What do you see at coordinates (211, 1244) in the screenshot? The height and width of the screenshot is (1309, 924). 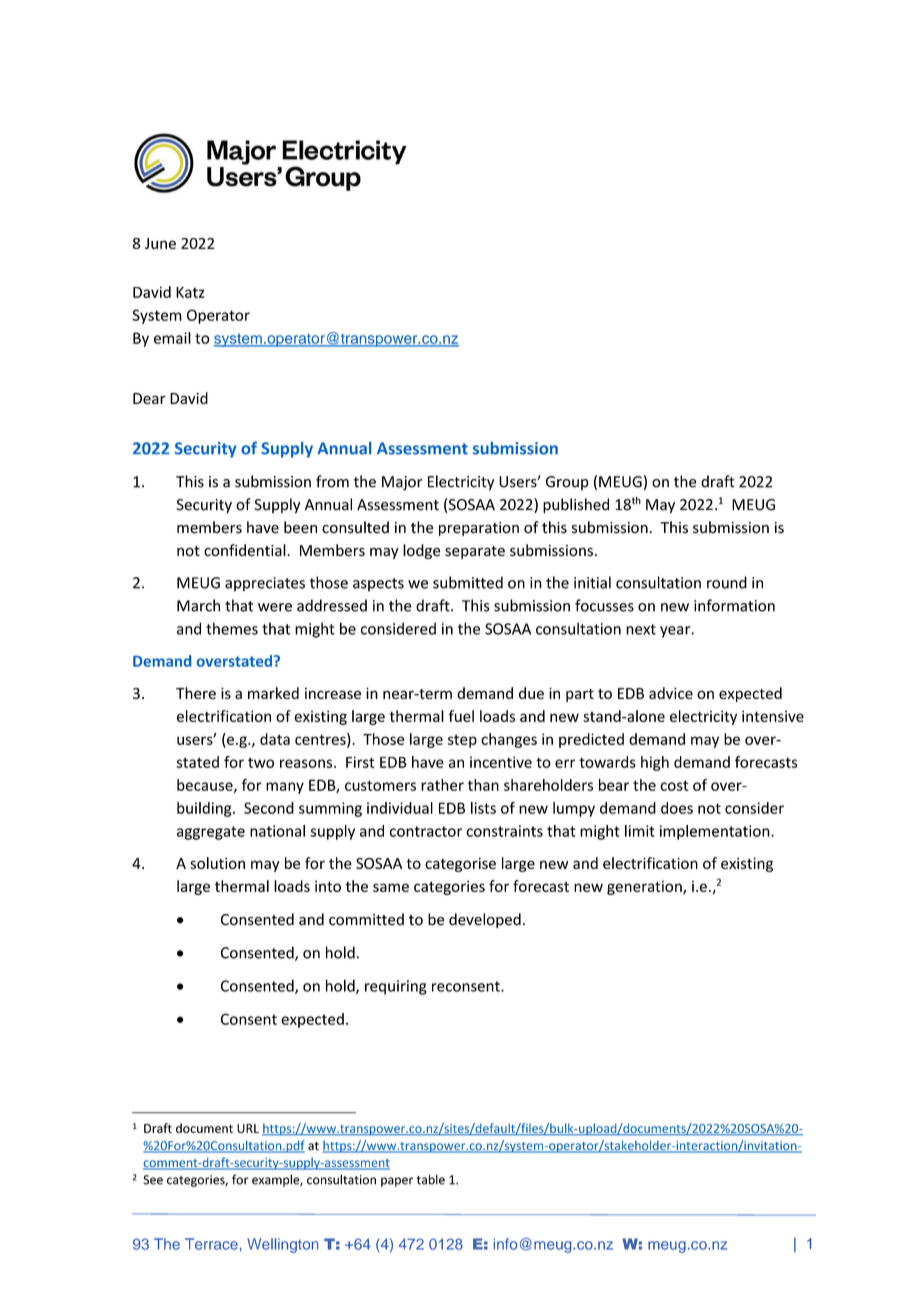 I see `Terrace` at bounding box center [211, 1244].
